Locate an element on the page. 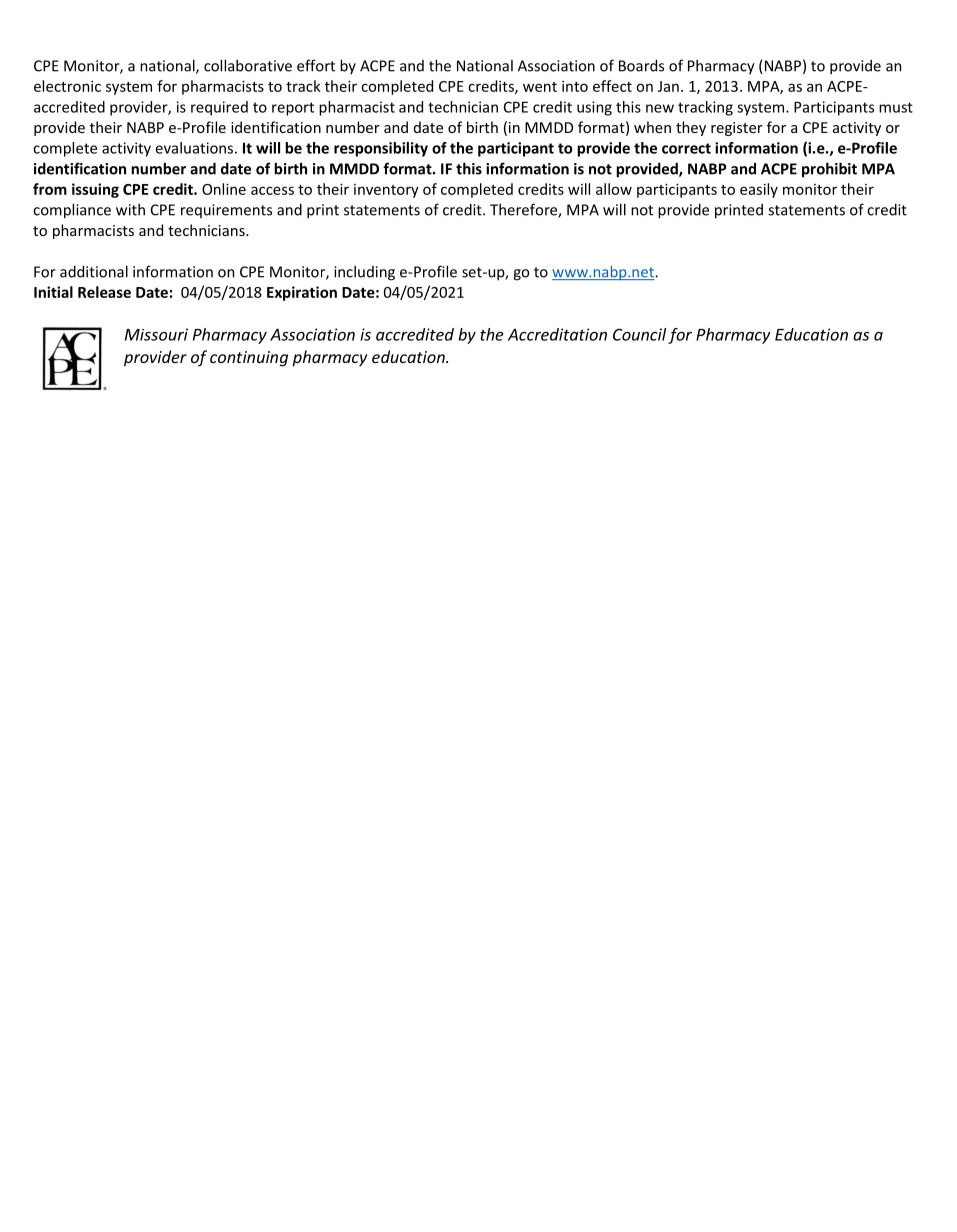 The height and width of the document is (1232, 957). Jan is located at coordinates (668, 86).
